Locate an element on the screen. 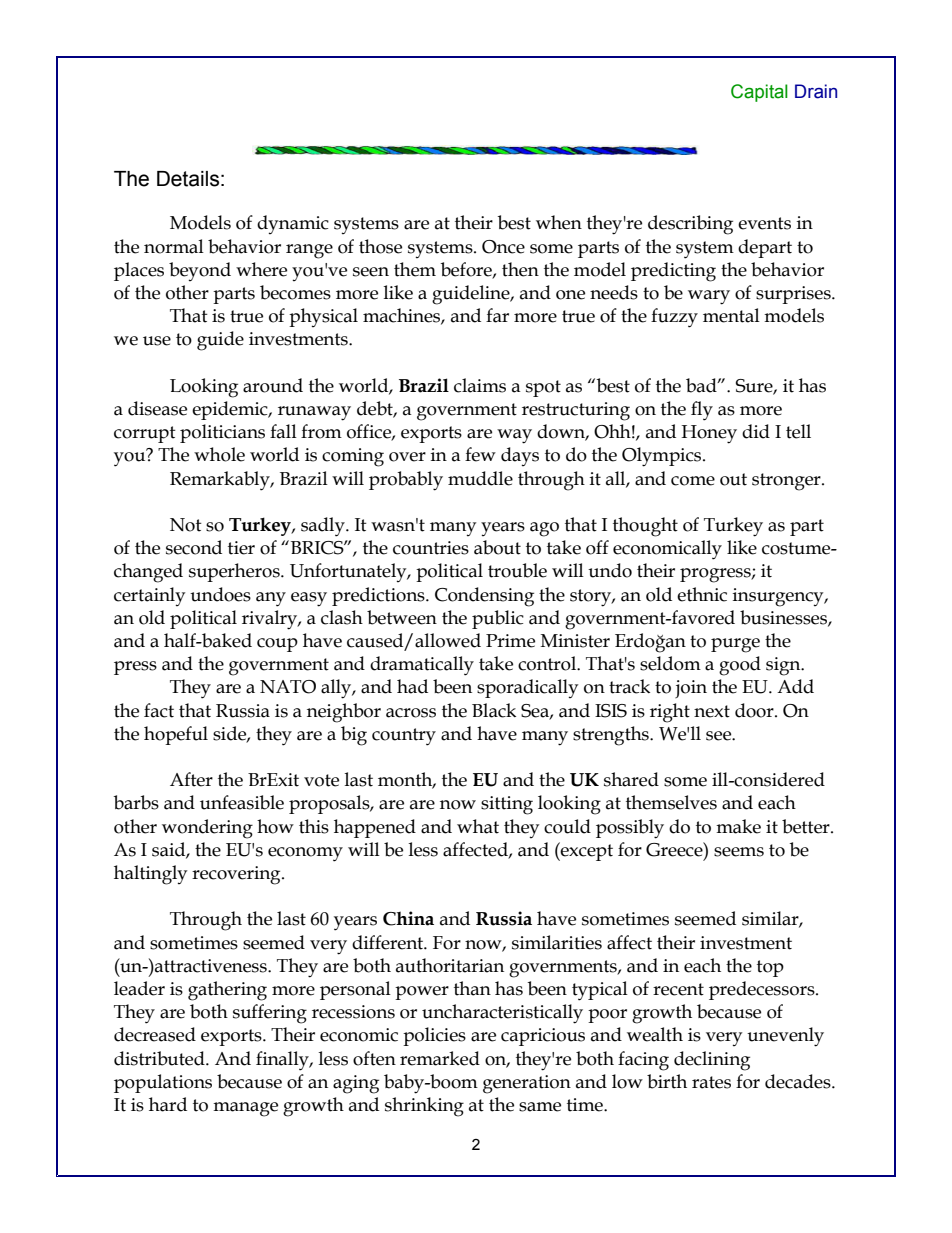 The height and width of the screenshot is (1233, 952). few is located at coordinates (480, 454).
